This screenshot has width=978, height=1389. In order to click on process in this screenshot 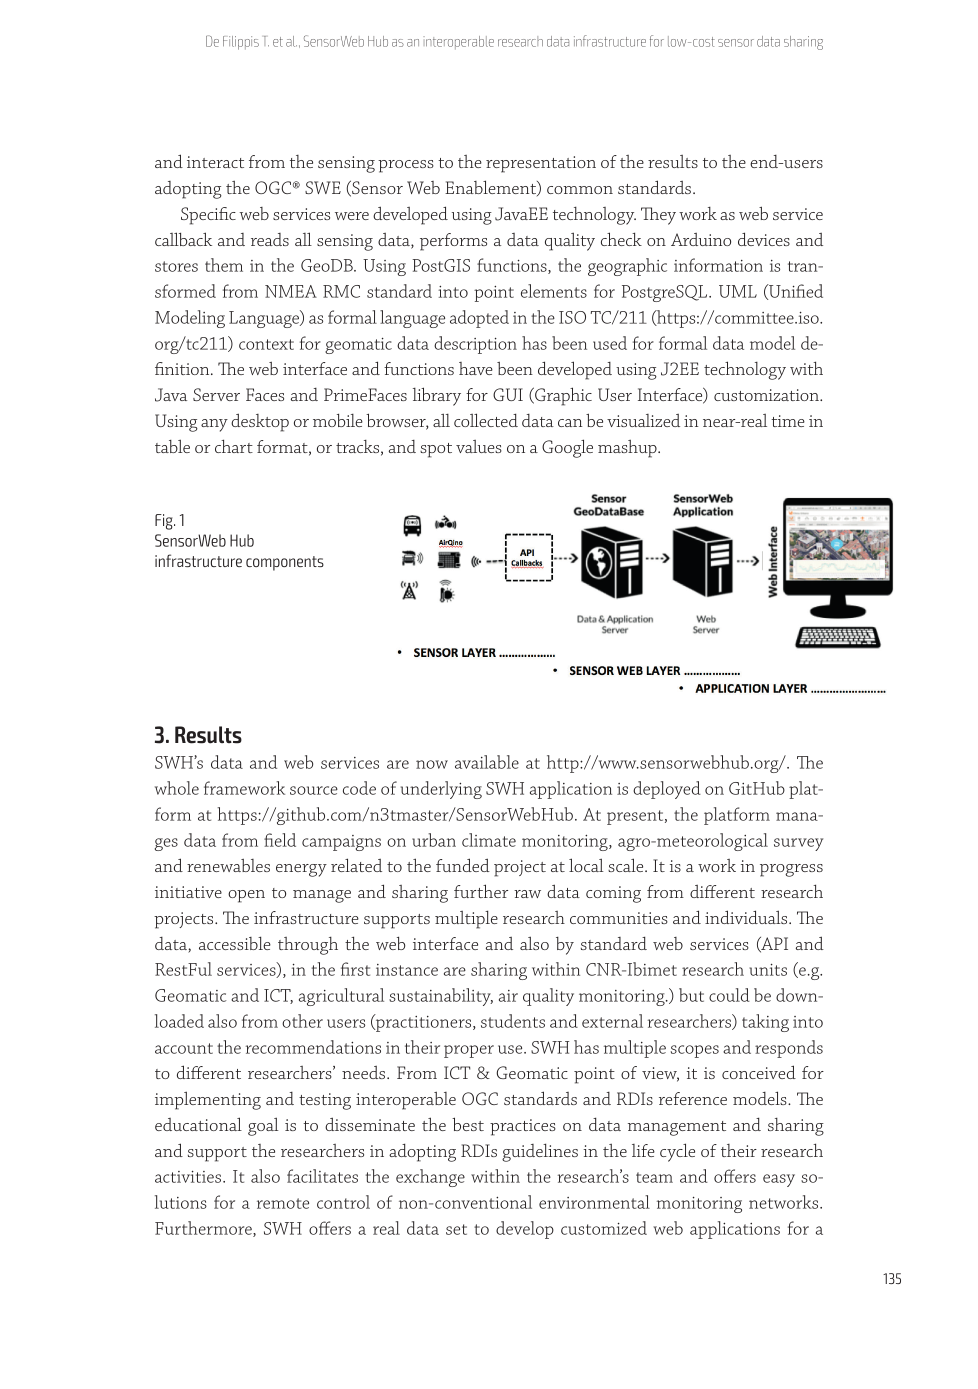, I will do `click(406, 166)`.
